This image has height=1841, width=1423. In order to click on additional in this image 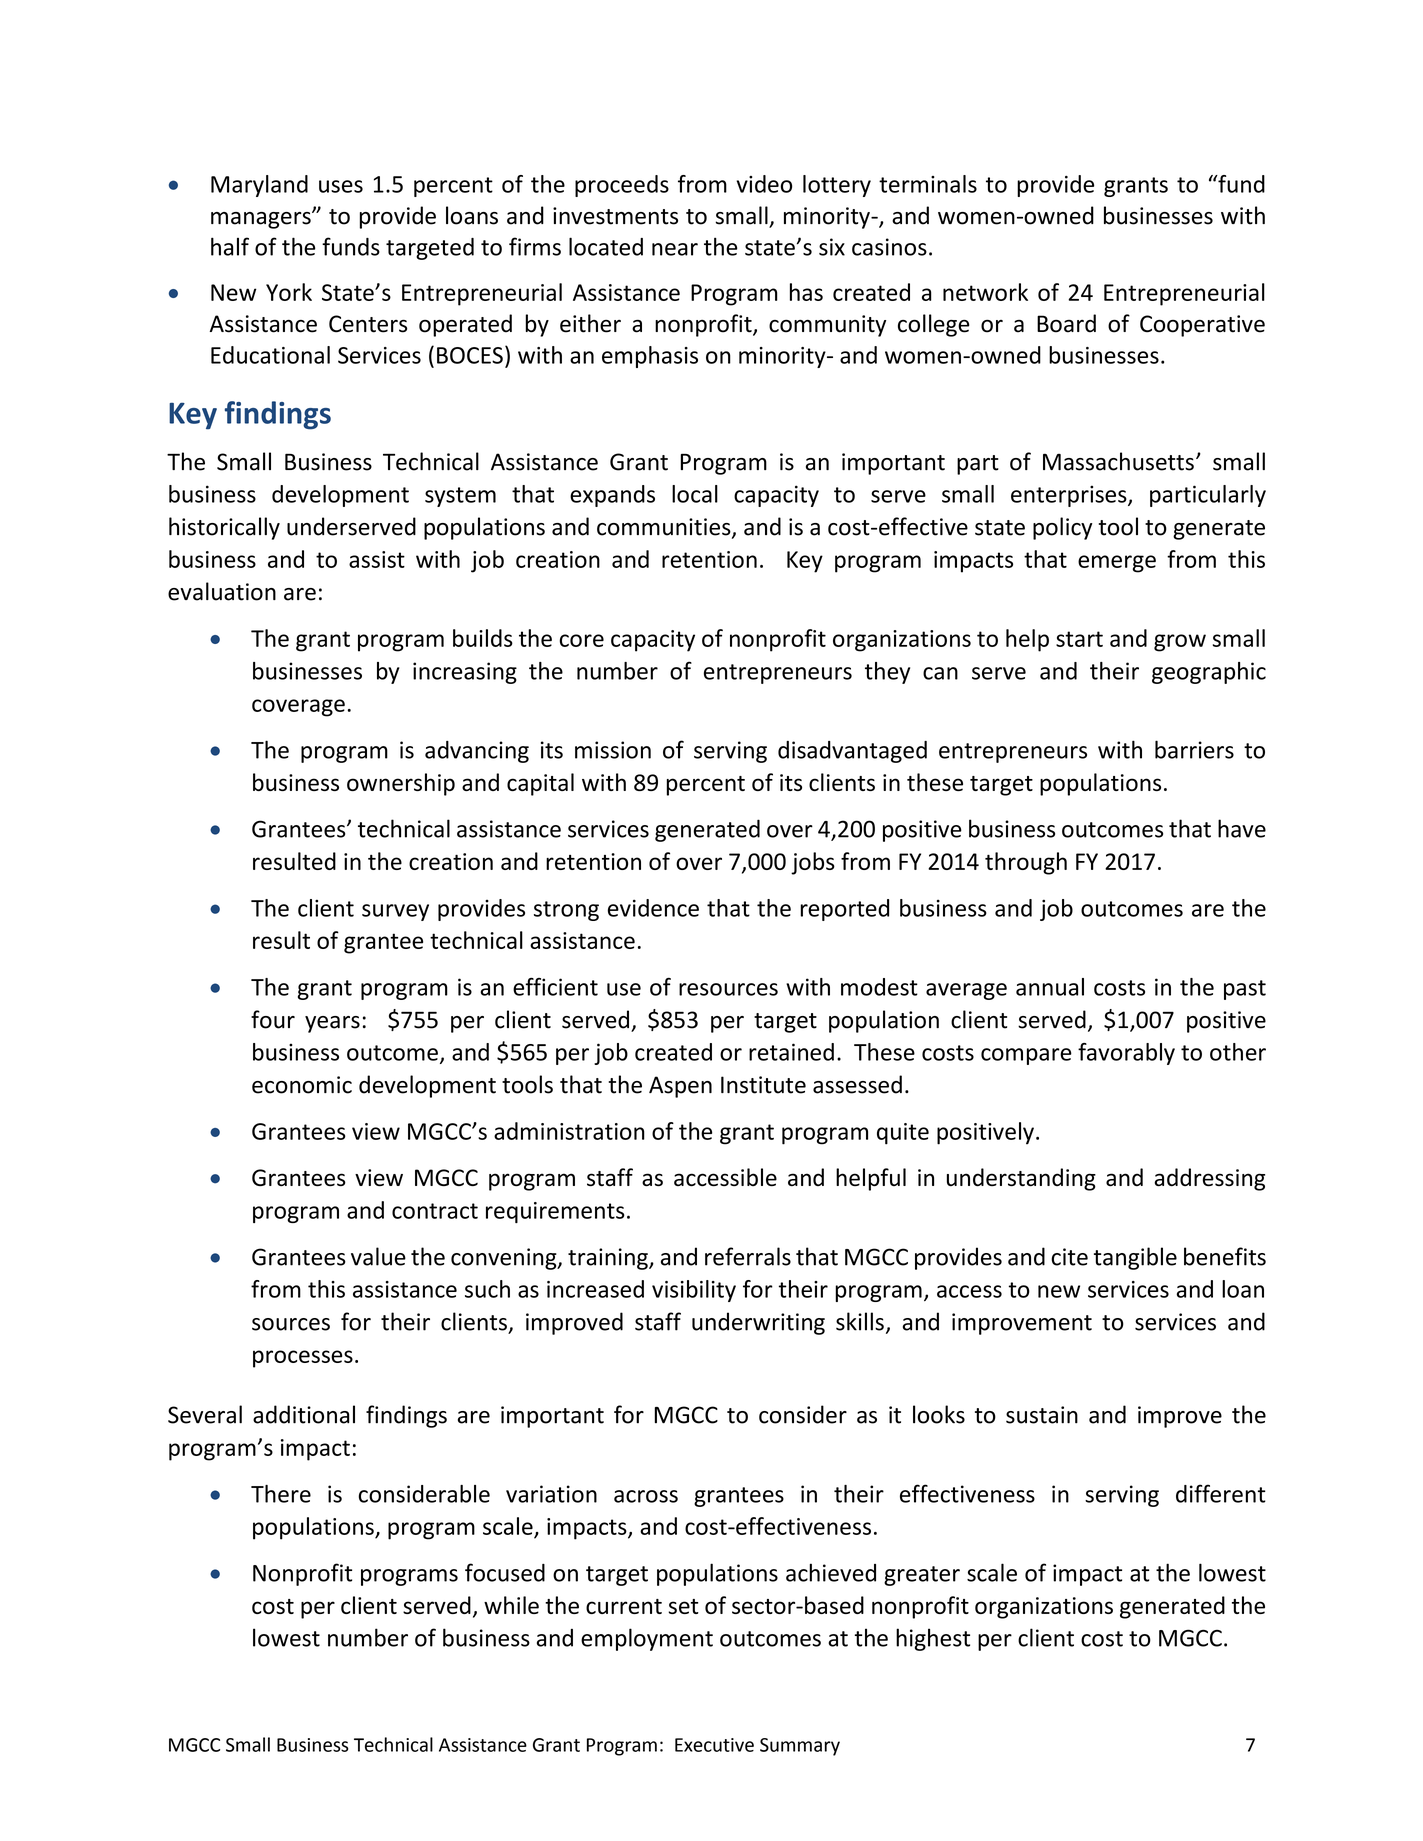, I will do `click(304, 1414)`.
